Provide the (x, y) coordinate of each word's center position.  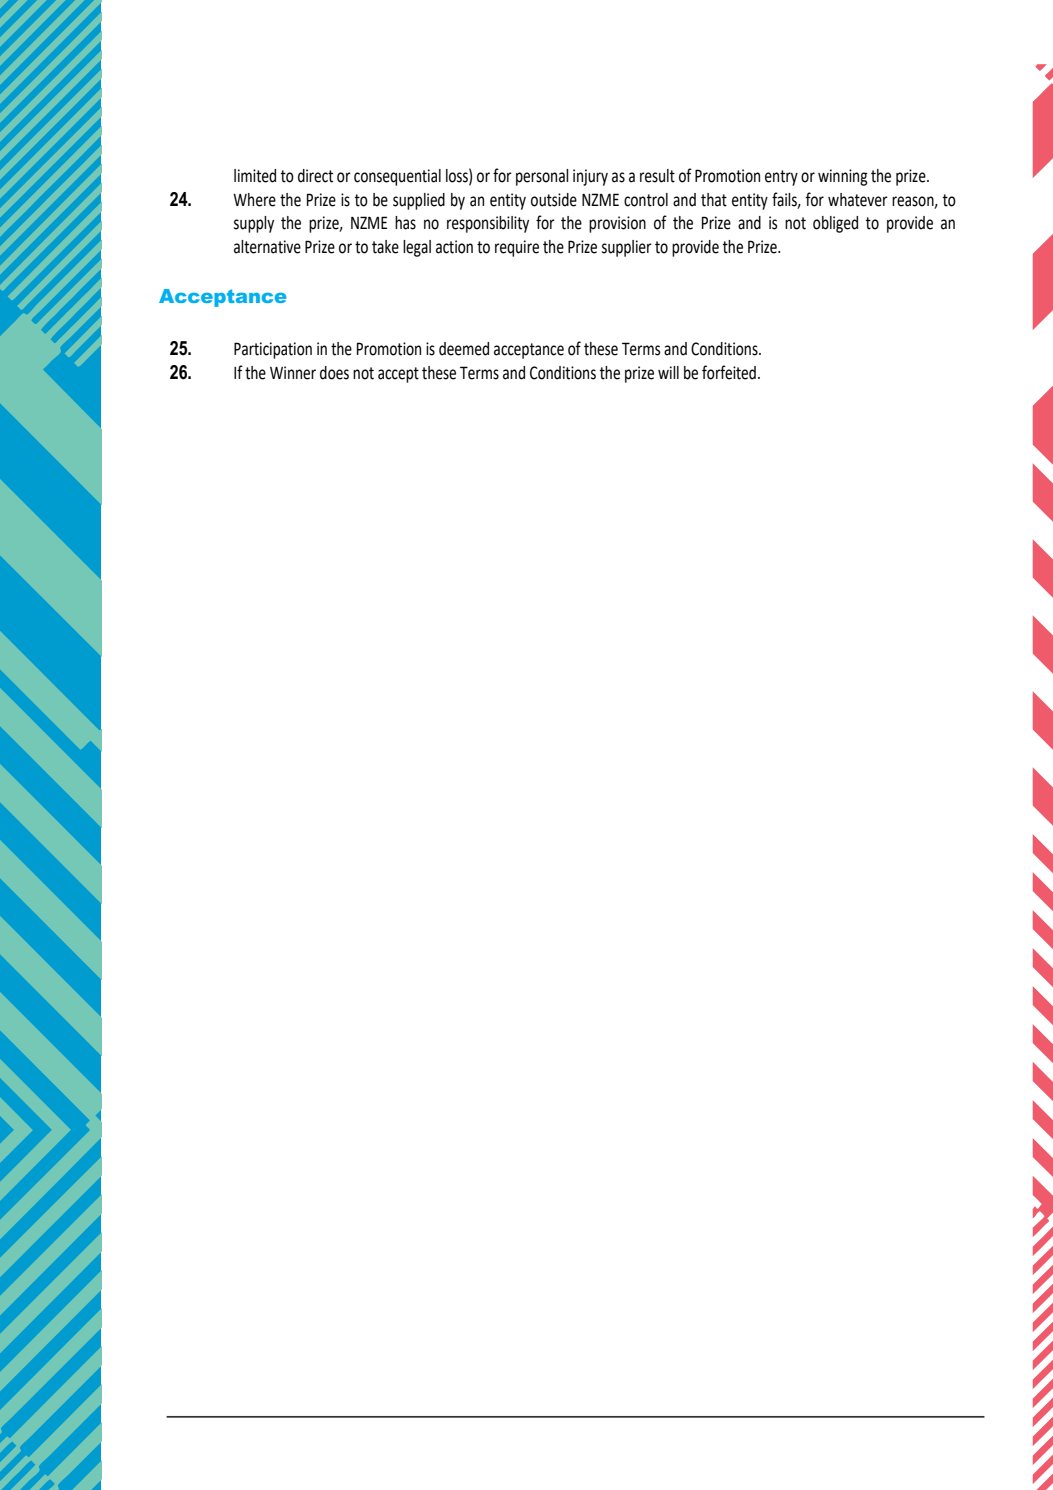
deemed (464, 349)
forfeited (729, 372)
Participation (273, 350)
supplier (627, 248)
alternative (267, 247)
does (334, 373)
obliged (835, 224)
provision (617, 224)
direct (315, 176)
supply (254, 224)
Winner (293, 373)
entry (781, 178)
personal (542, 177)
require (517, 248)
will (668, 372)
